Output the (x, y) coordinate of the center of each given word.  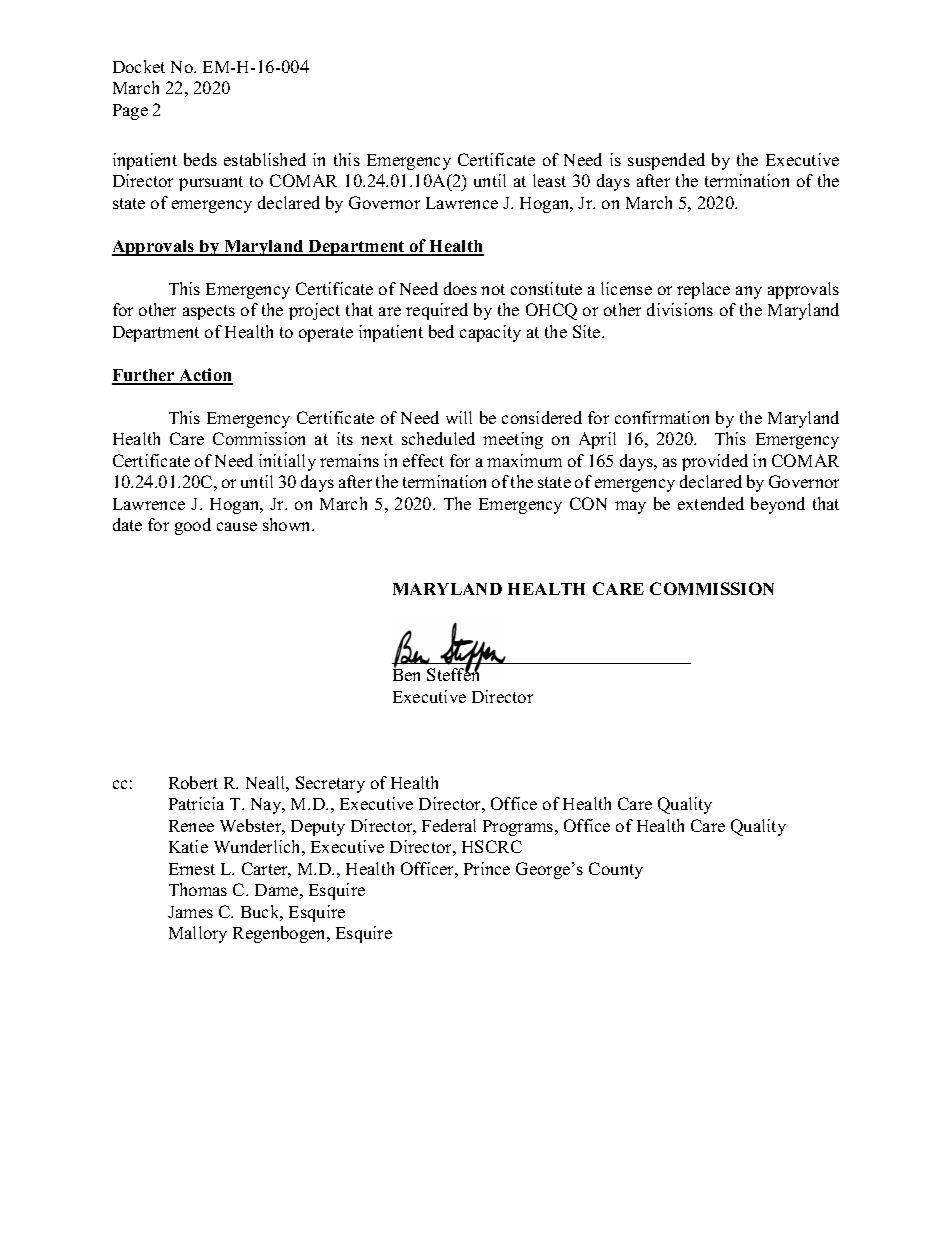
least (549, 180)
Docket (139, 66)
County (616, 870)
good (193, 526)
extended (711, 503)
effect (423, 460)
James (190, 912)
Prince (487, 868)
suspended (666, 161)
